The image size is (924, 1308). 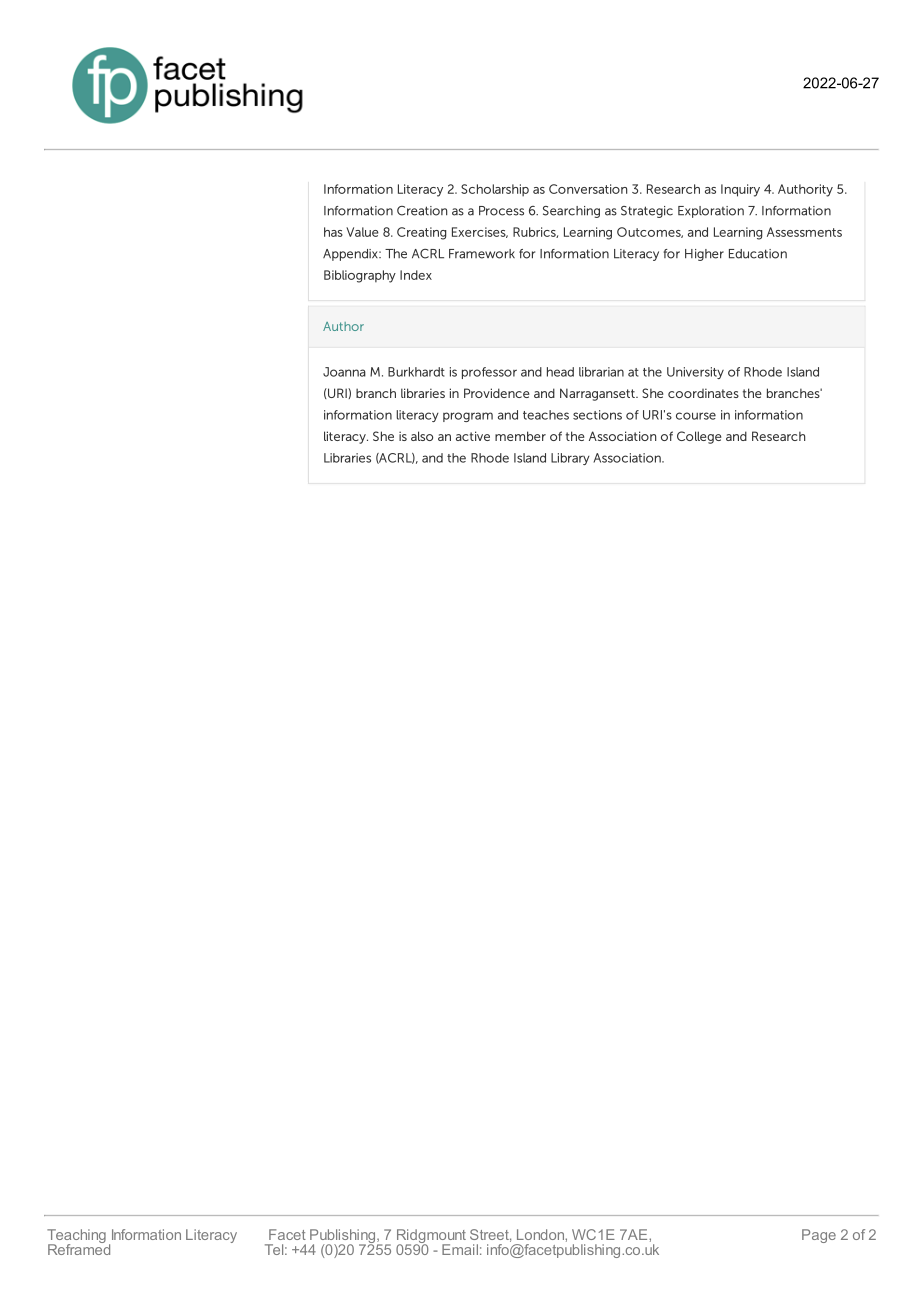 What do you see at coordinates (570, 459) in the image?
I see `Library` at bounding box center [570, 459].
